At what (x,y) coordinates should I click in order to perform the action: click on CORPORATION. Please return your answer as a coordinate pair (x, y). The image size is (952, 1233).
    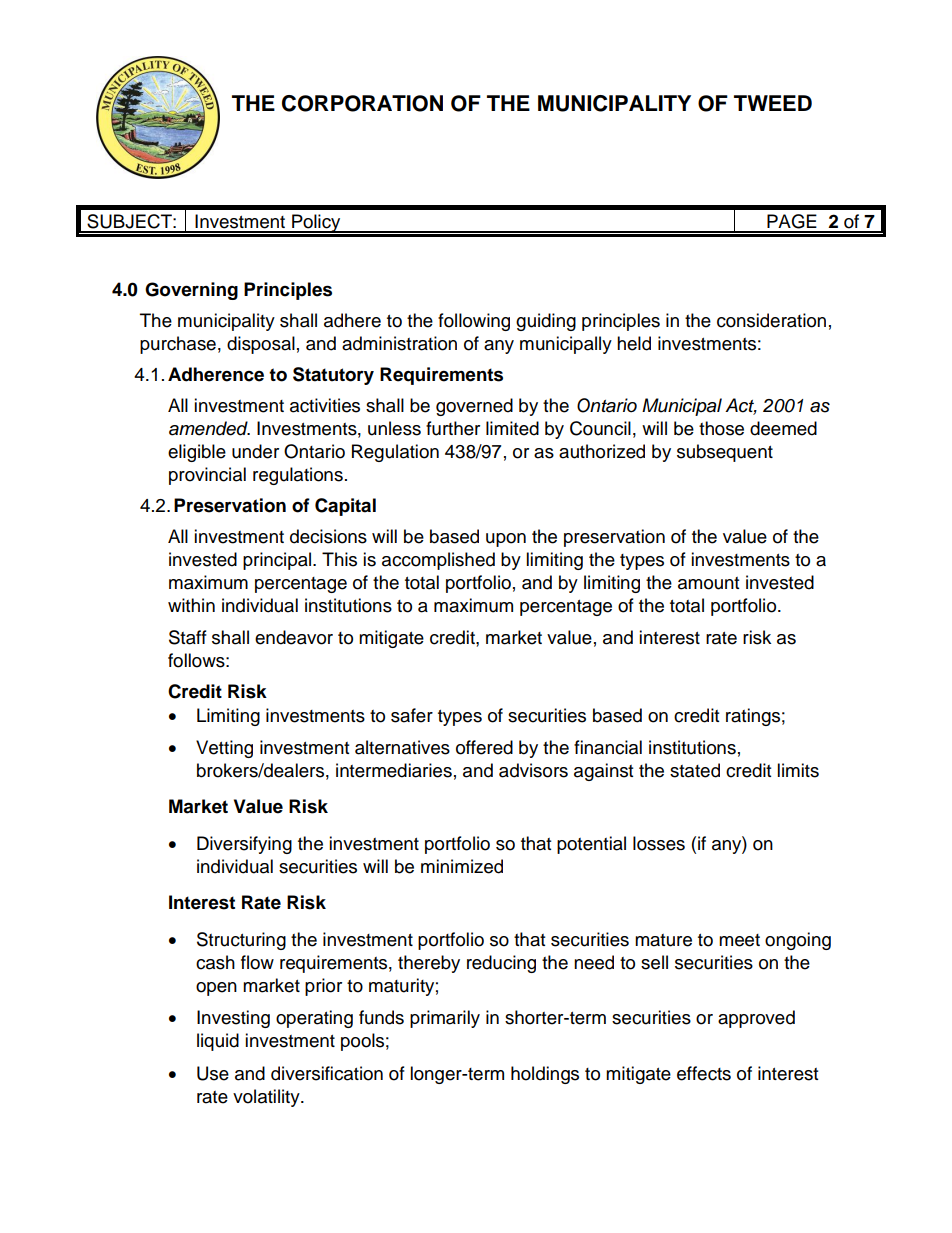
    Looking at the image, I should click on (362, 103).
